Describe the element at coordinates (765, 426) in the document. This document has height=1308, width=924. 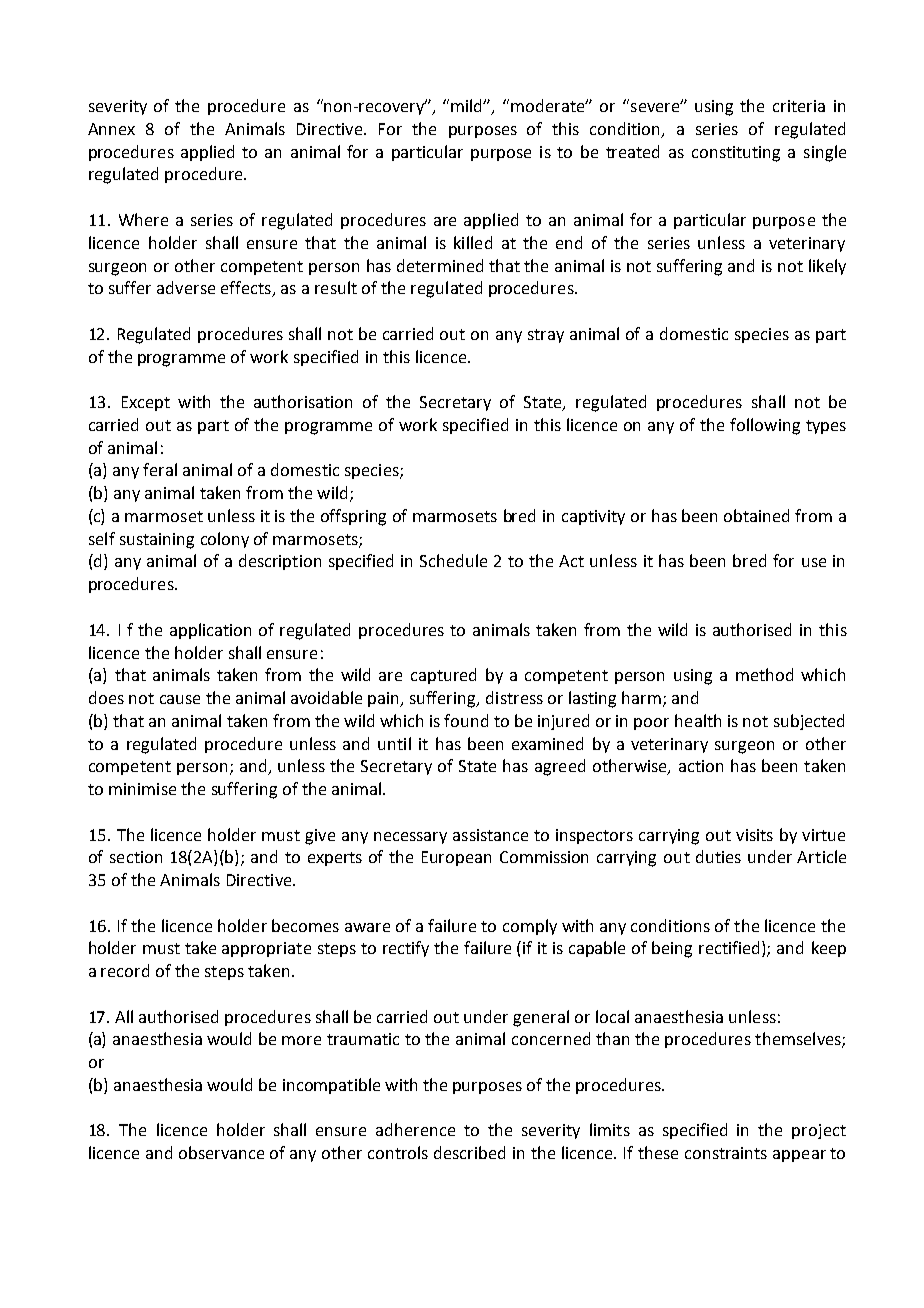
I see `following` at that location.
